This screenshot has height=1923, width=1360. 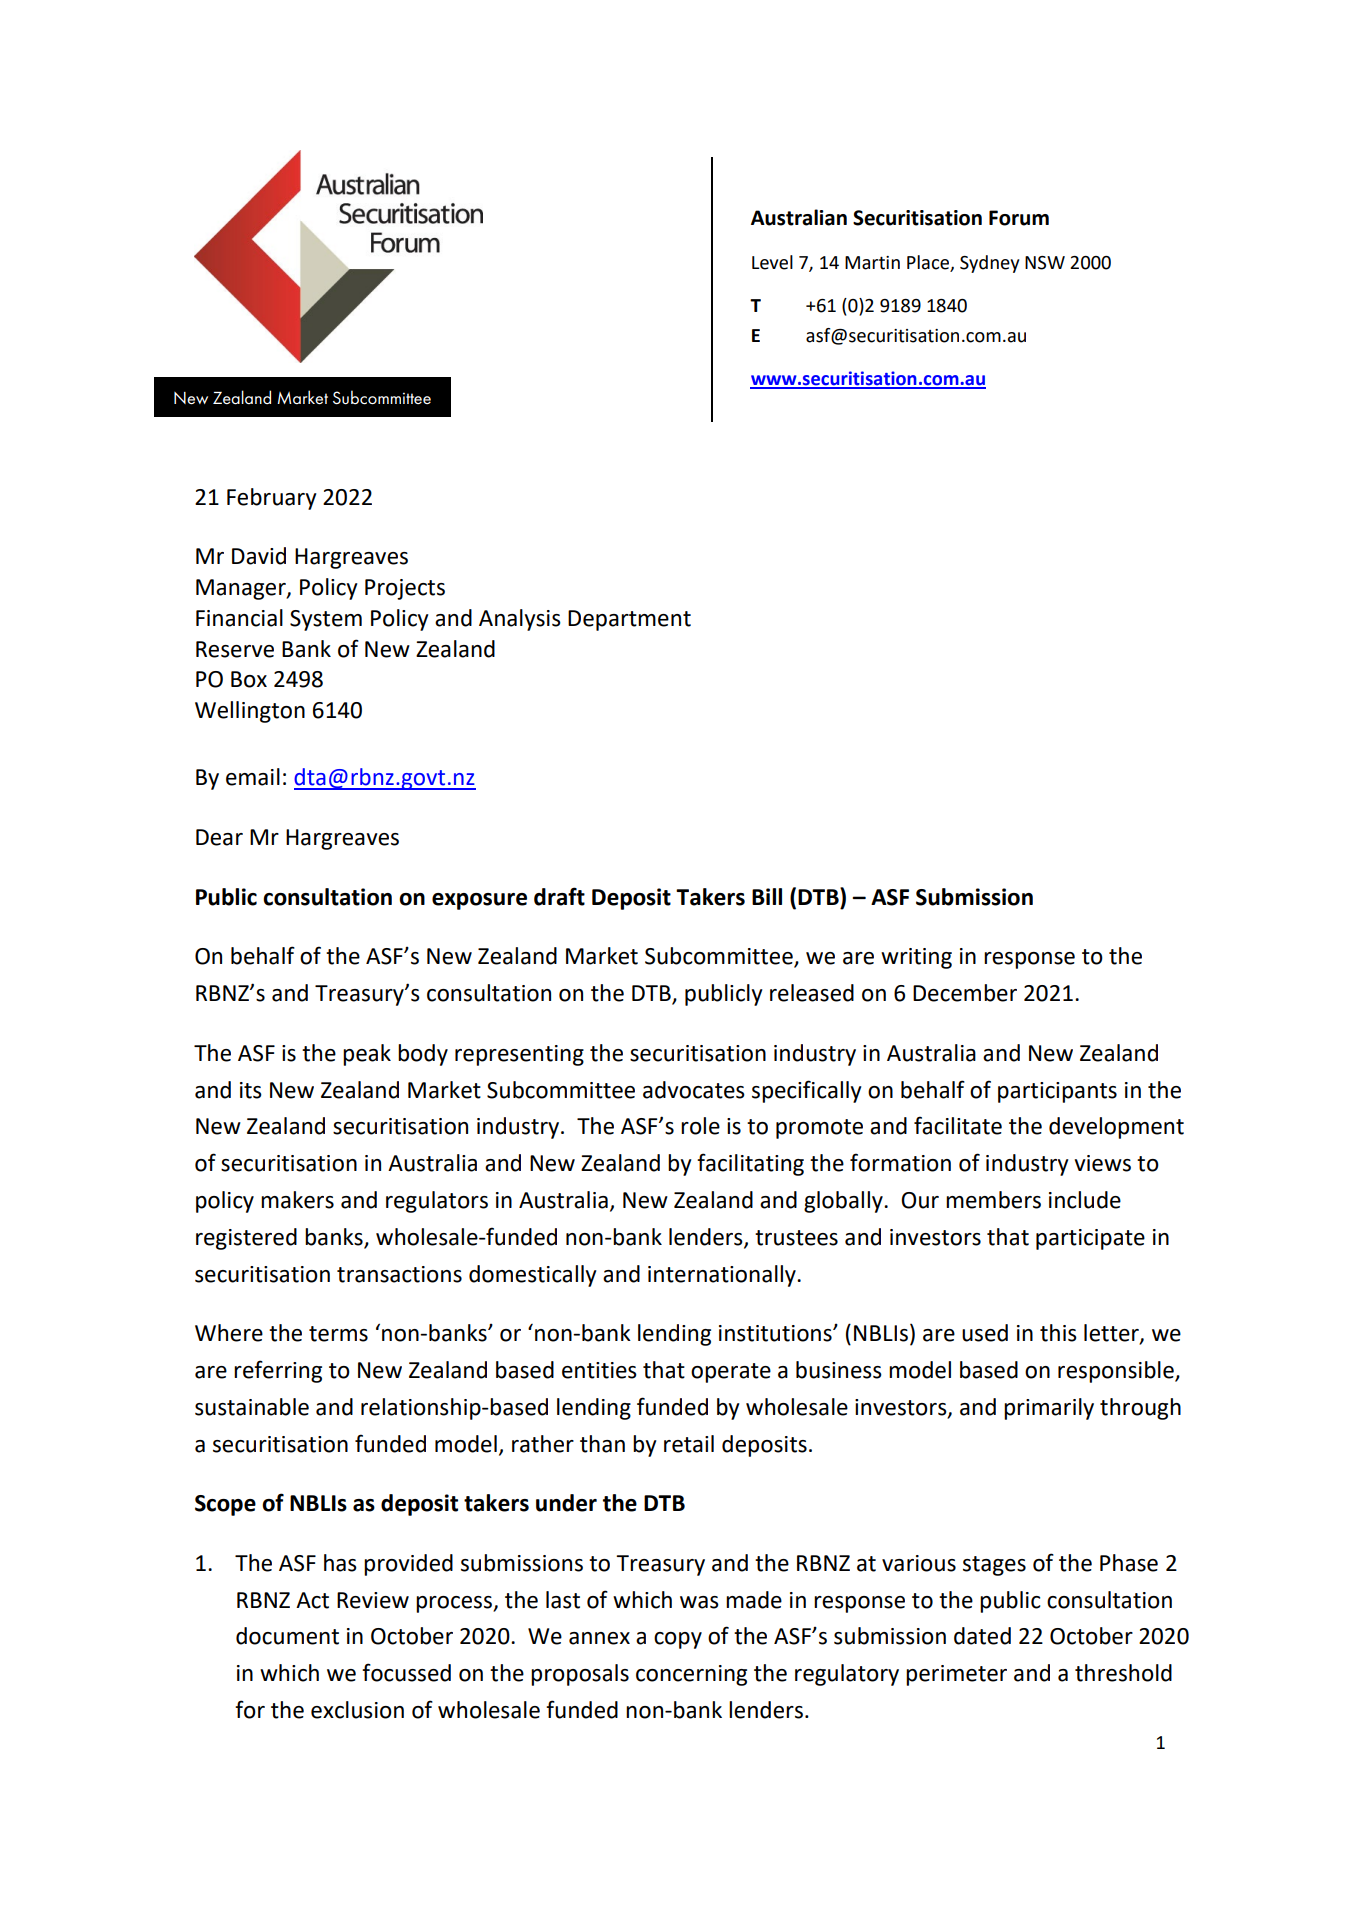 What do you see at coordinates (272, 499) in the screenshot?
I see `February` at bounding box center [272, 499].
